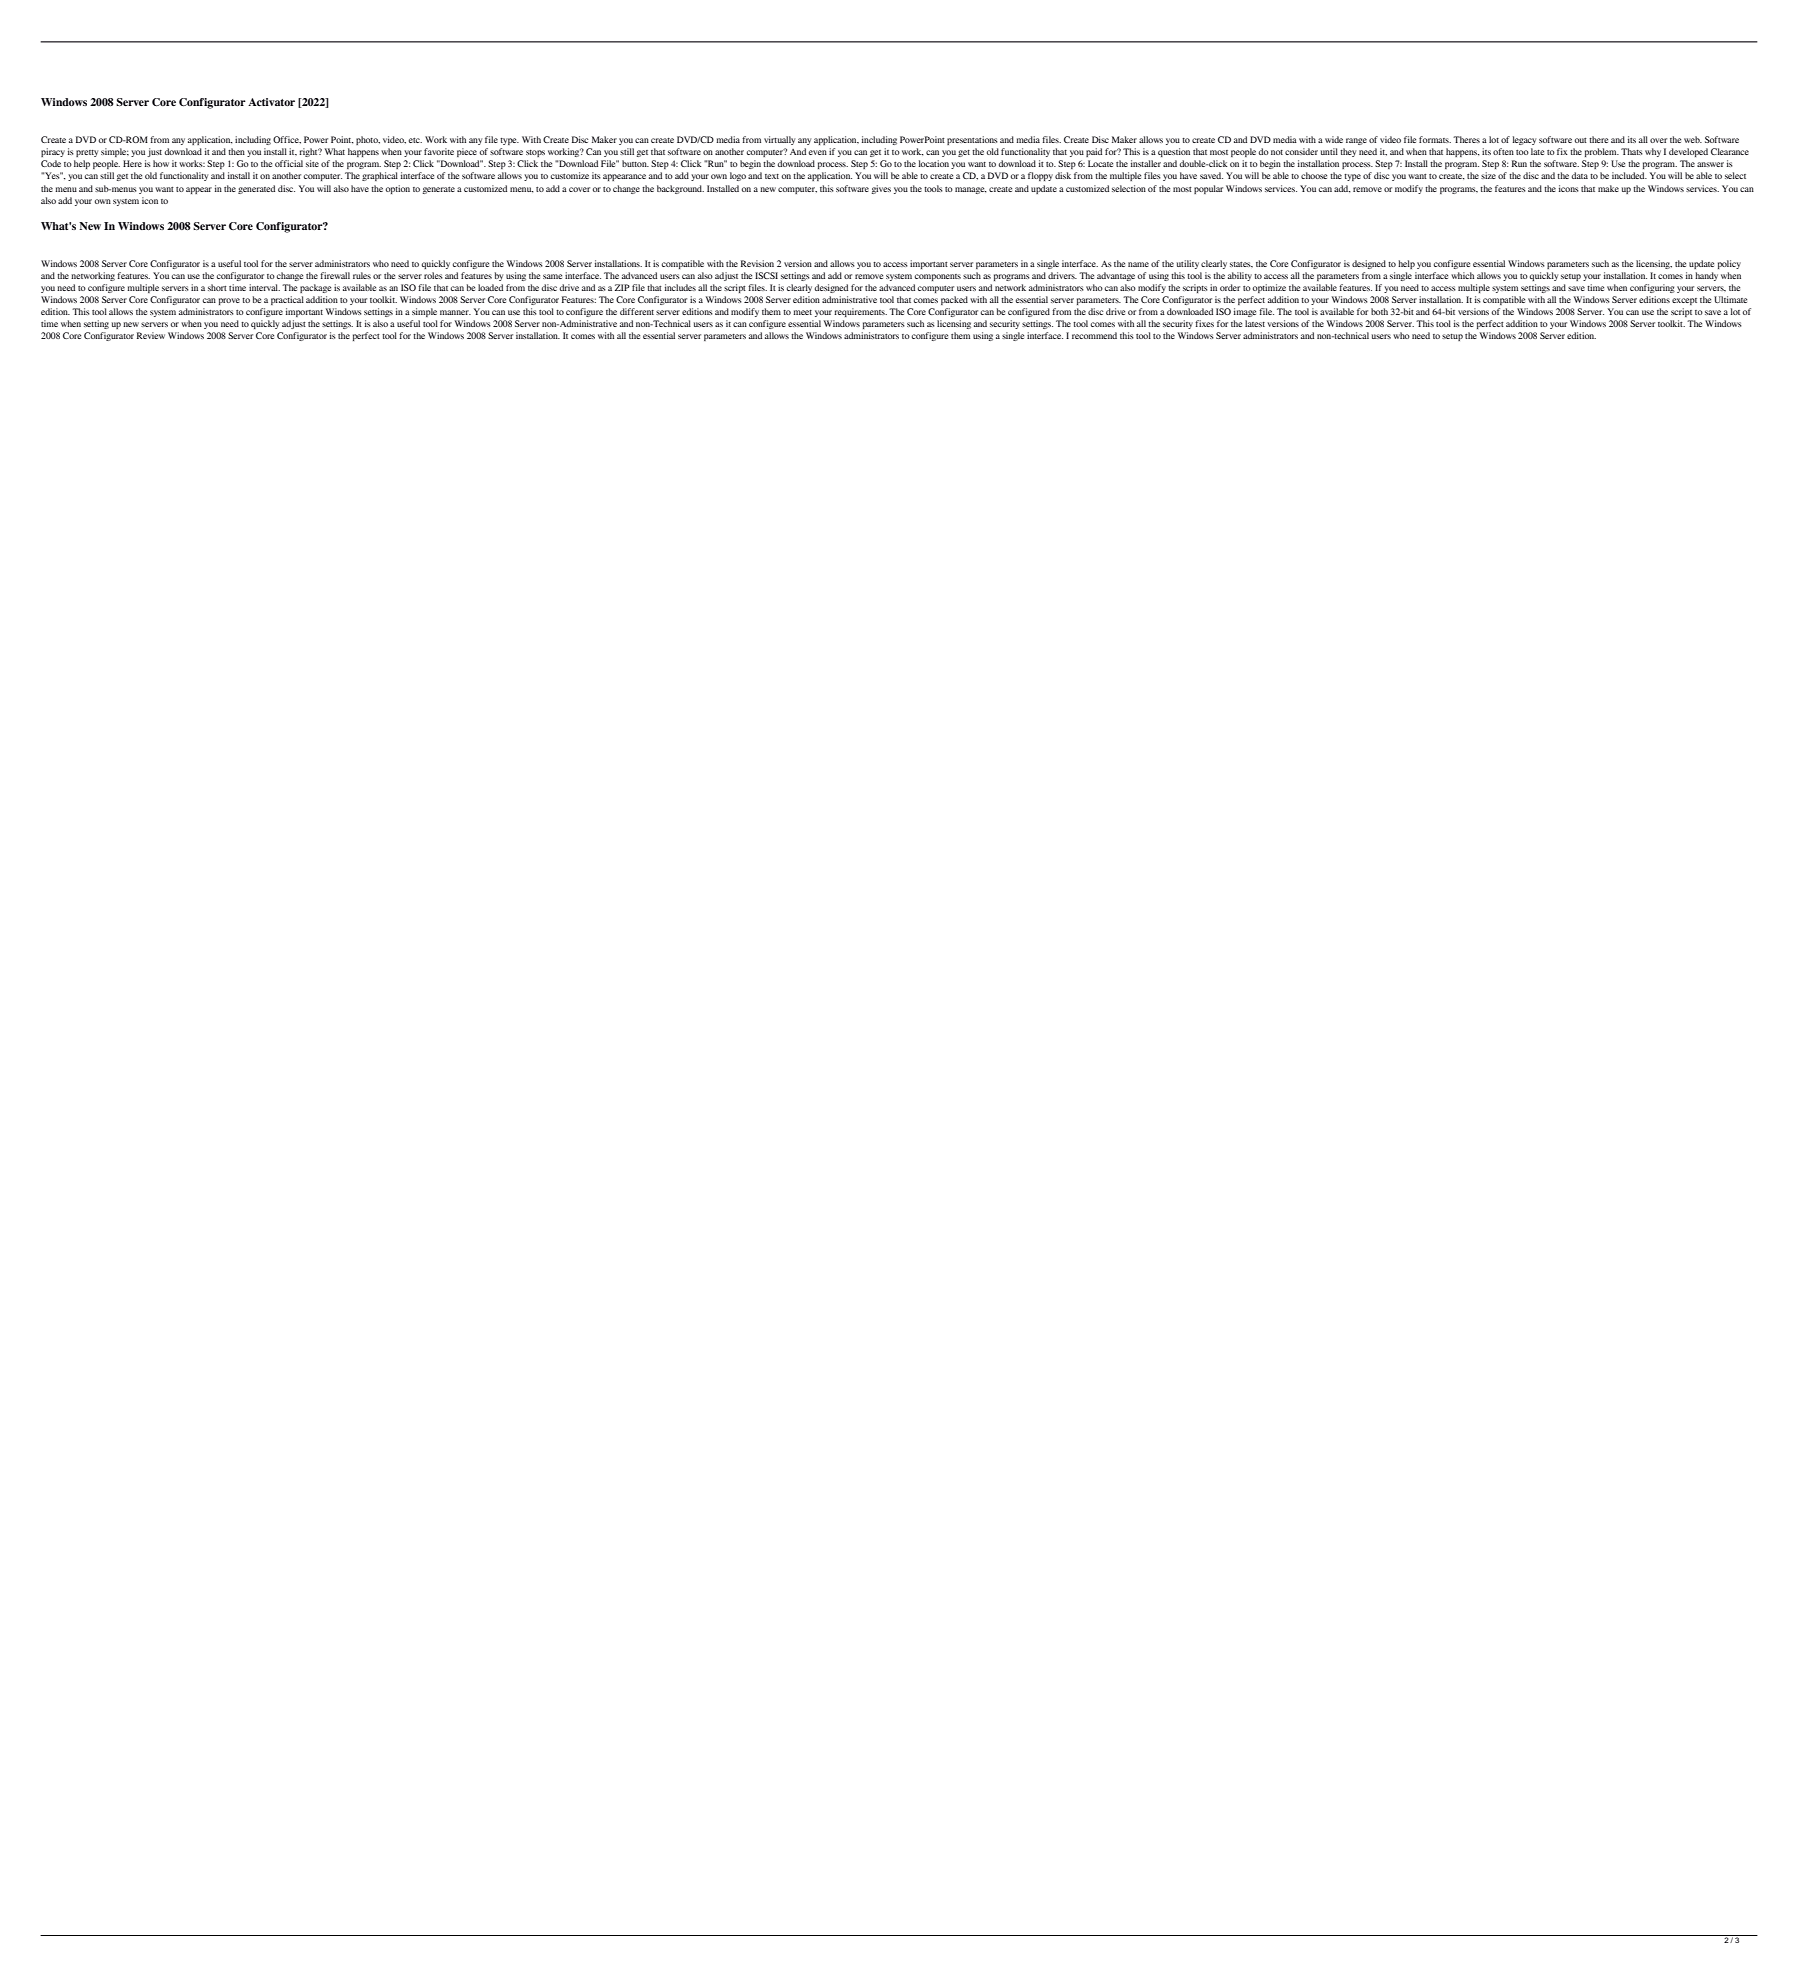 This image has height=1963, width=1798. I want to click on manage, so click(971, 190).
